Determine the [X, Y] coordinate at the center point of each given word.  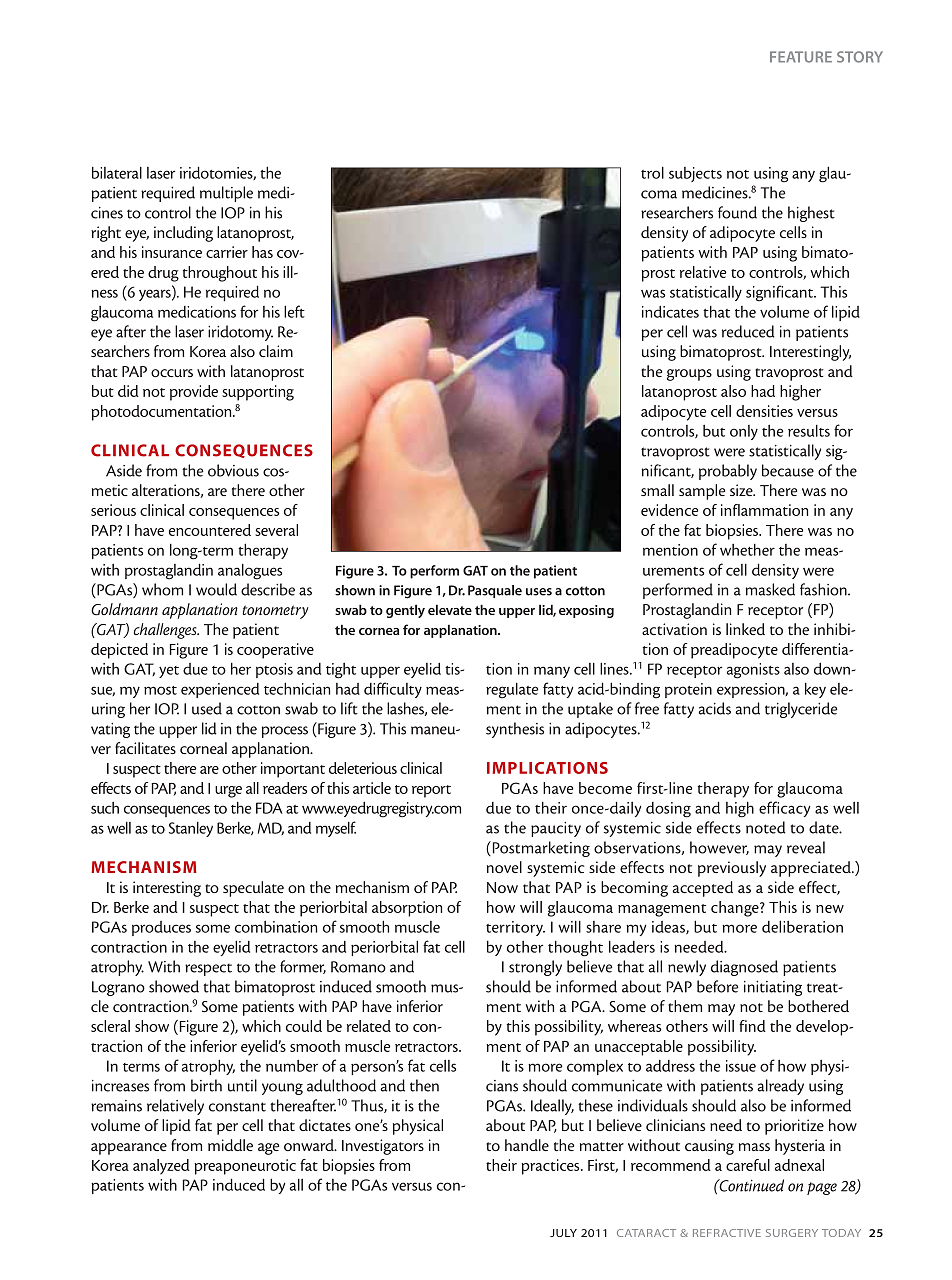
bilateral [117, 173]
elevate [450, 609]
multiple [226, 194]
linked [745, 629]
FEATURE [801, 57]
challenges [166, 631]
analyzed [161, 1167]
